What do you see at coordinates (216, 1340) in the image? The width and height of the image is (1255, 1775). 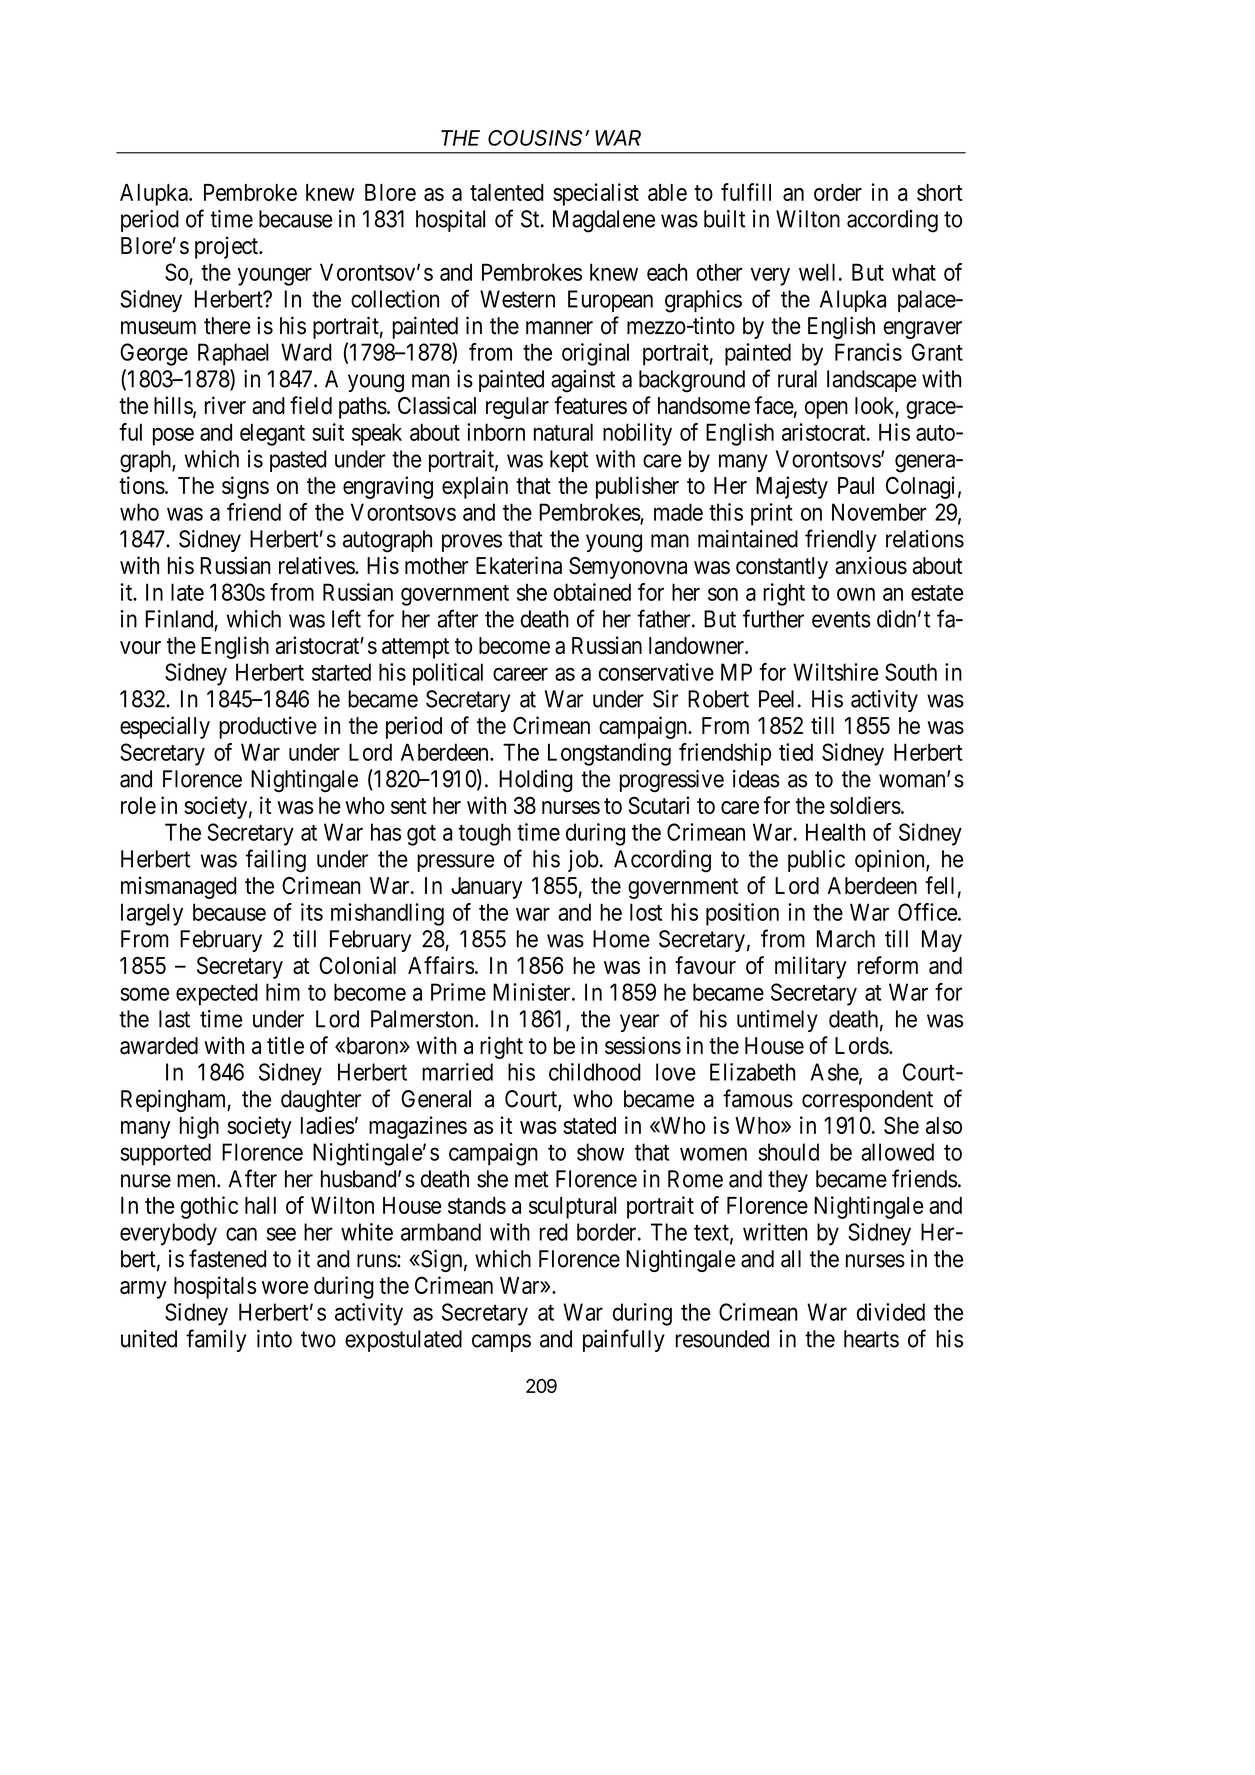 I see `family` at bounding box center [216, 1340].
